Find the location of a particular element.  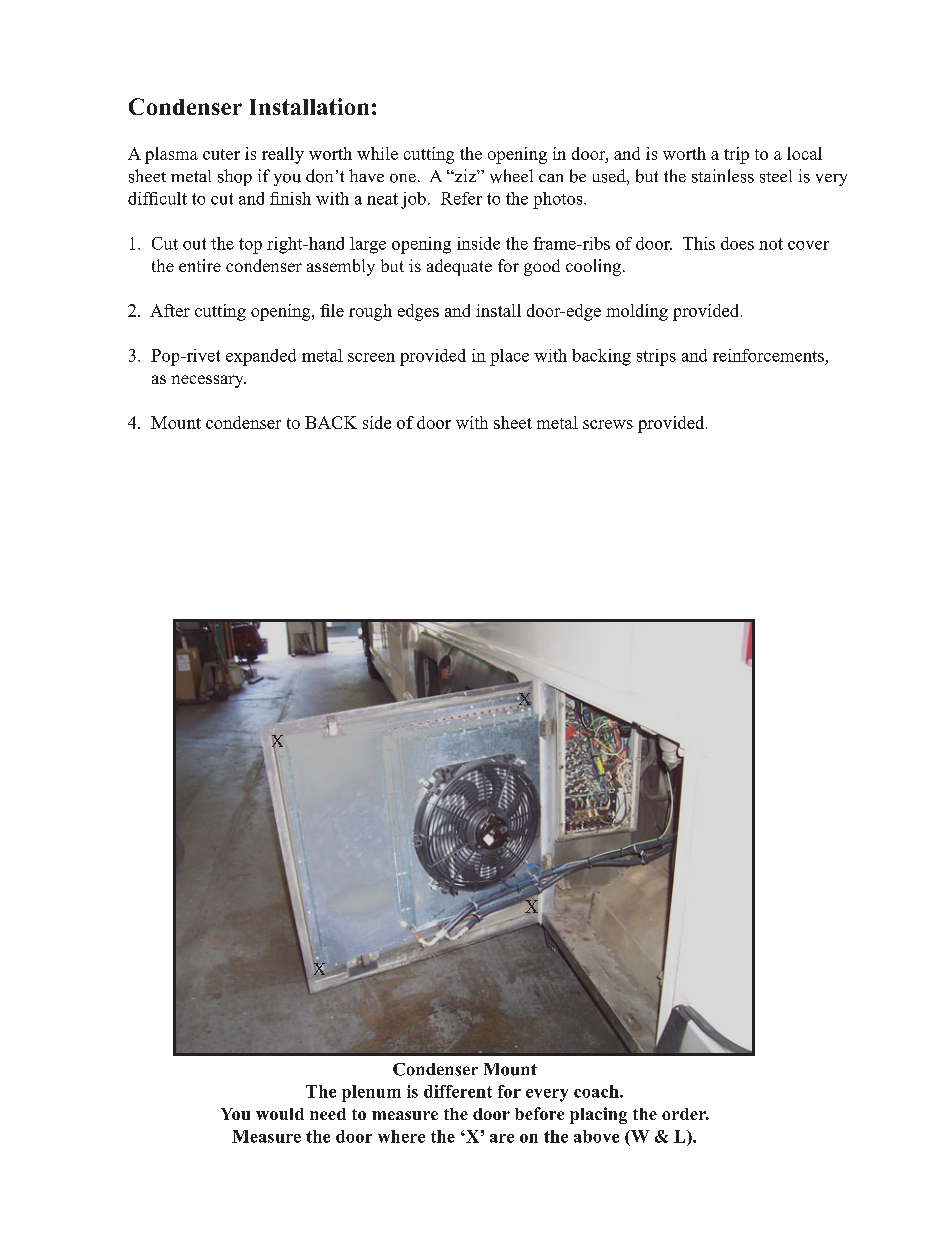

different is located at coordinates (458, 1091).
